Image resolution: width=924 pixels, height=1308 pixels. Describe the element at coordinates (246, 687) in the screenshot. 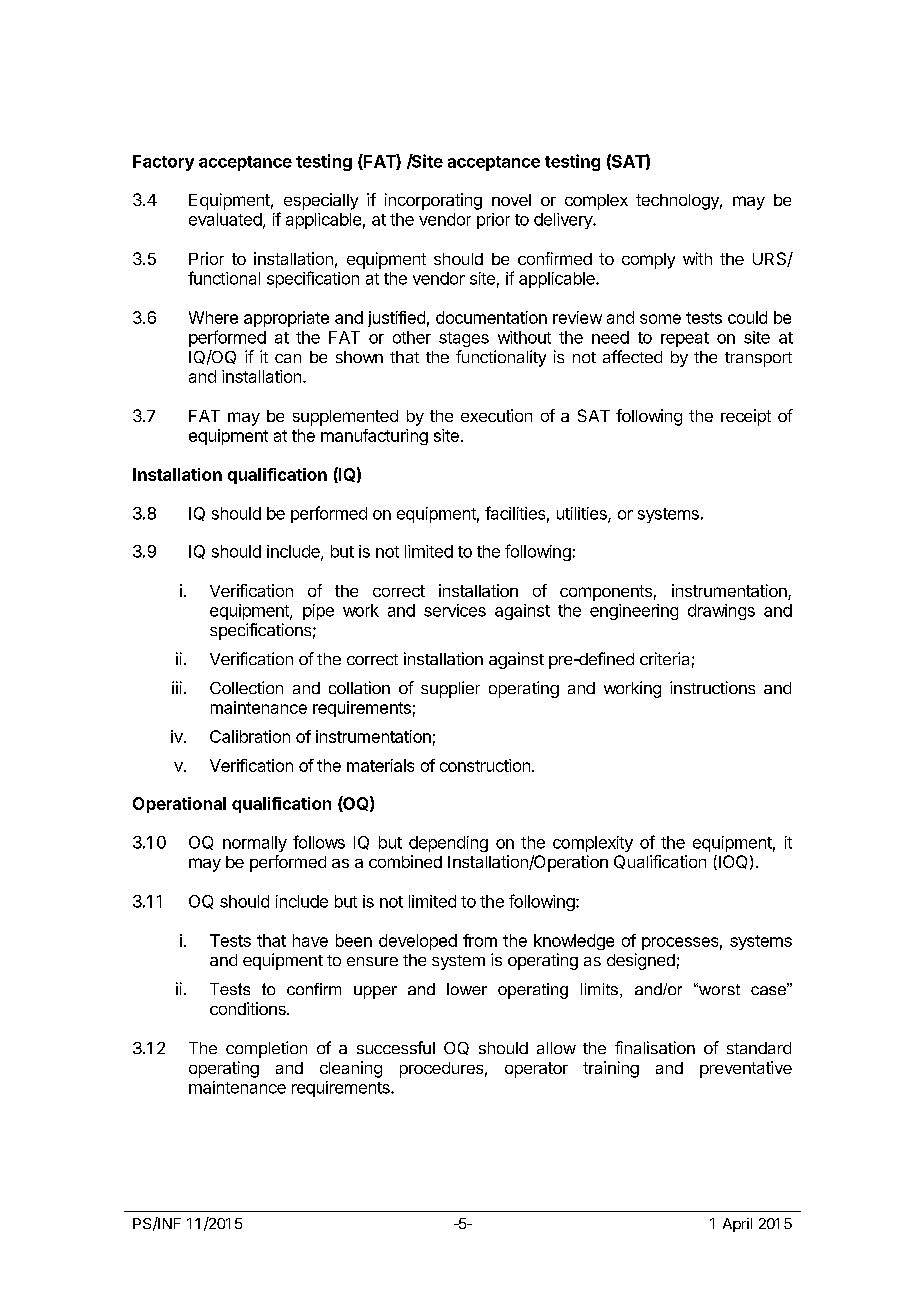

I see `Collection` at that location.
